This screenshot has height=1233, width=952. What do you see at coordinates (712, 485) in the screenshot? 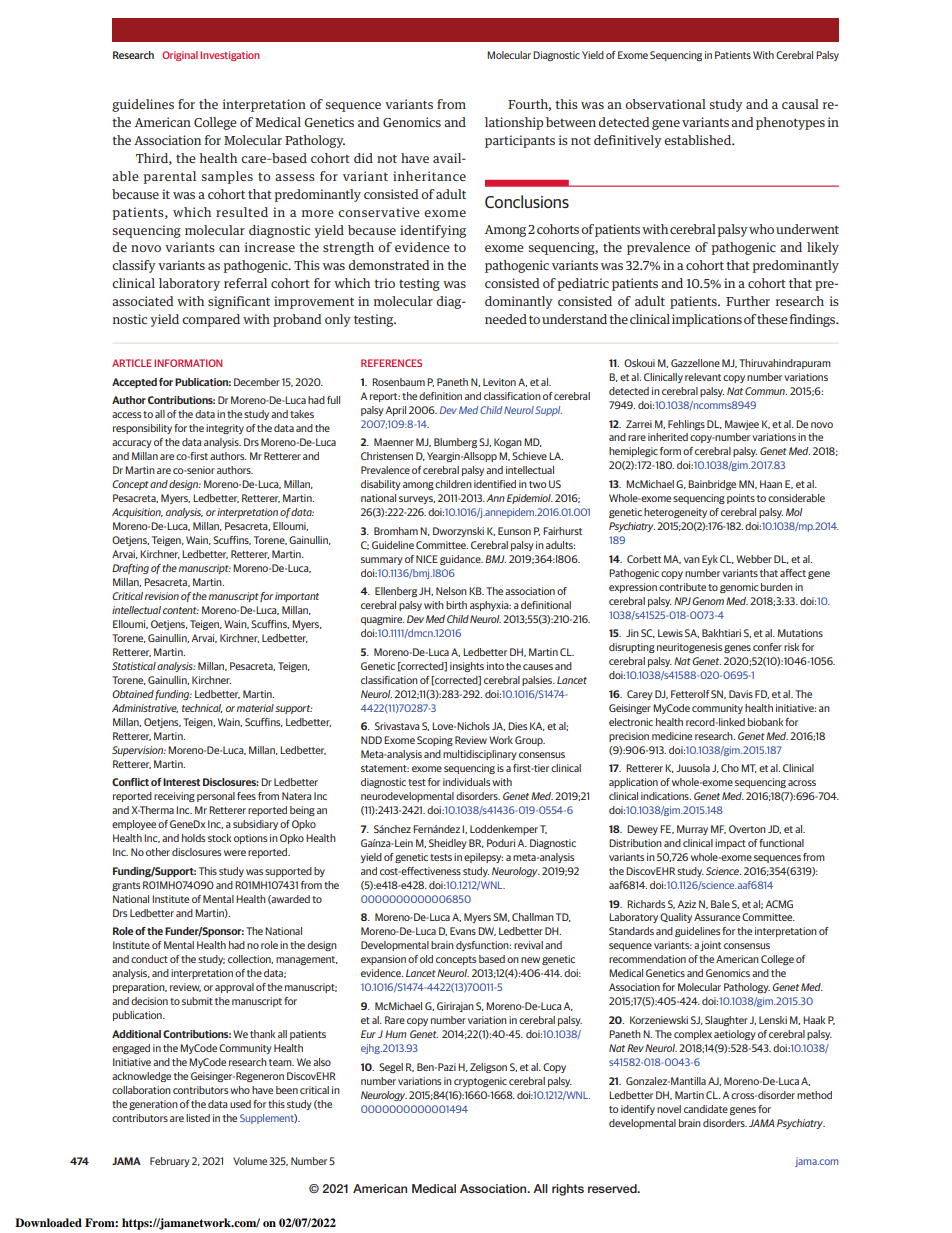
I see `Bainbridge` at bounding box center [712, 485].
